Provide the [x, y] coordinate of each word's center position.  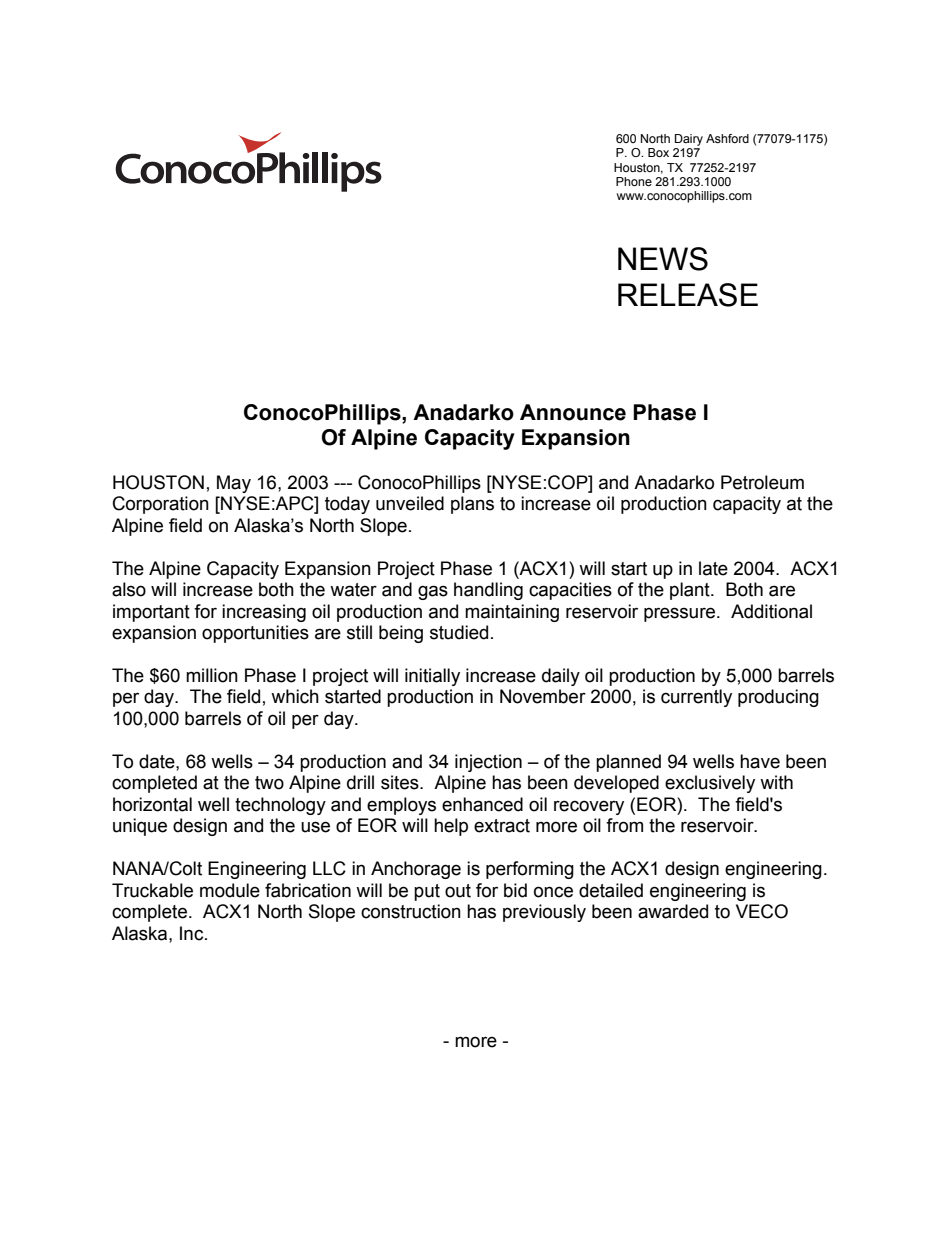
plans [472, 505]
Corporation [161, 505]
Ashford [727, 138]
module [230, 890]
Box [658, 152]
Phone [634, 181]
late [713, 568]
